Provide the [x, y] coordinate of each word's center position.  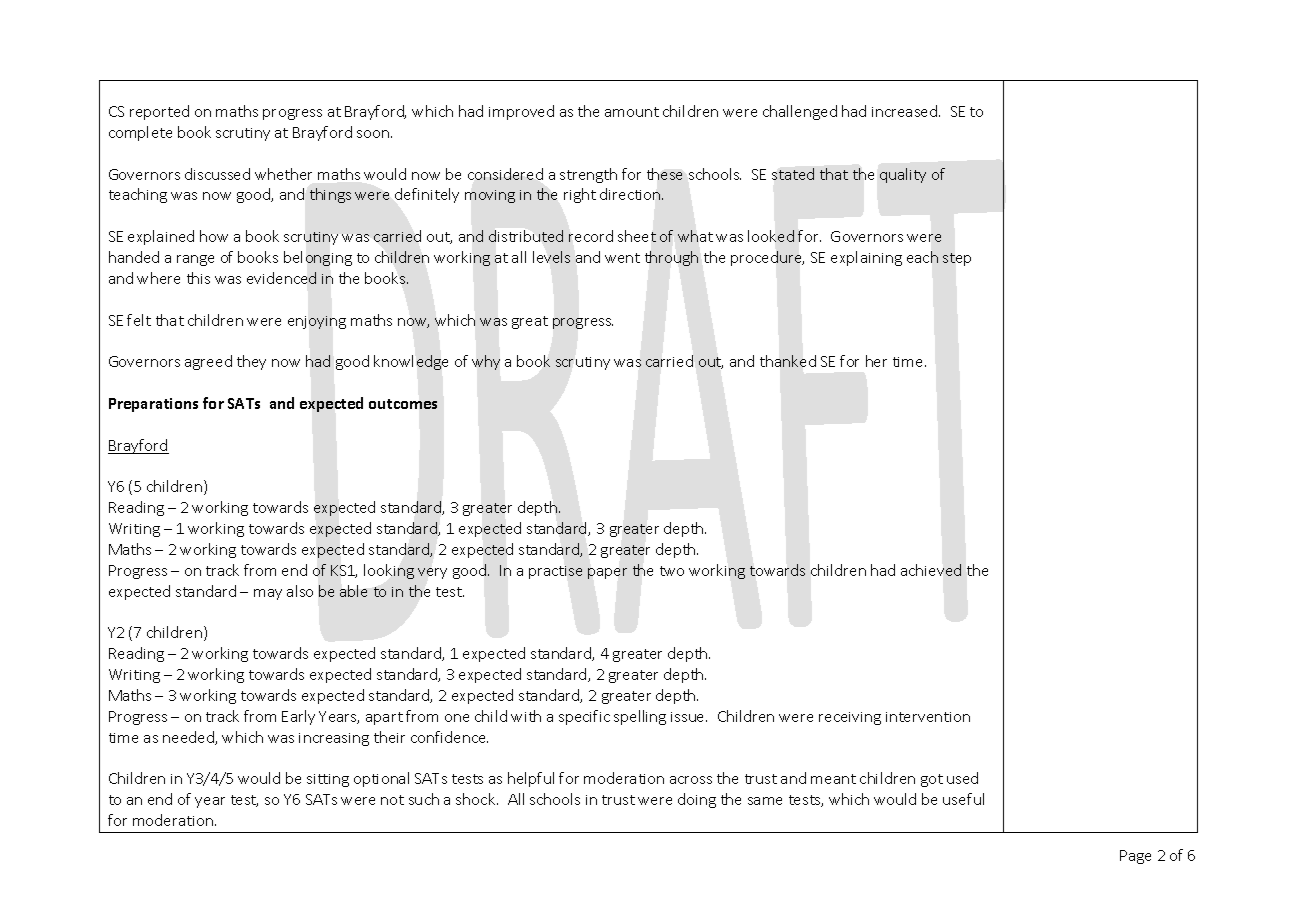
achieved [931, 570]
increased [904, 111]
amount [632, 112]
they [251, 362]
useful [963, 799]
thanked [788, 361]
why [486, 362]
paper [607, 573]
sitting [328, 780]
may [268, 594]
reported [159, 112]
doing [697, 800]
